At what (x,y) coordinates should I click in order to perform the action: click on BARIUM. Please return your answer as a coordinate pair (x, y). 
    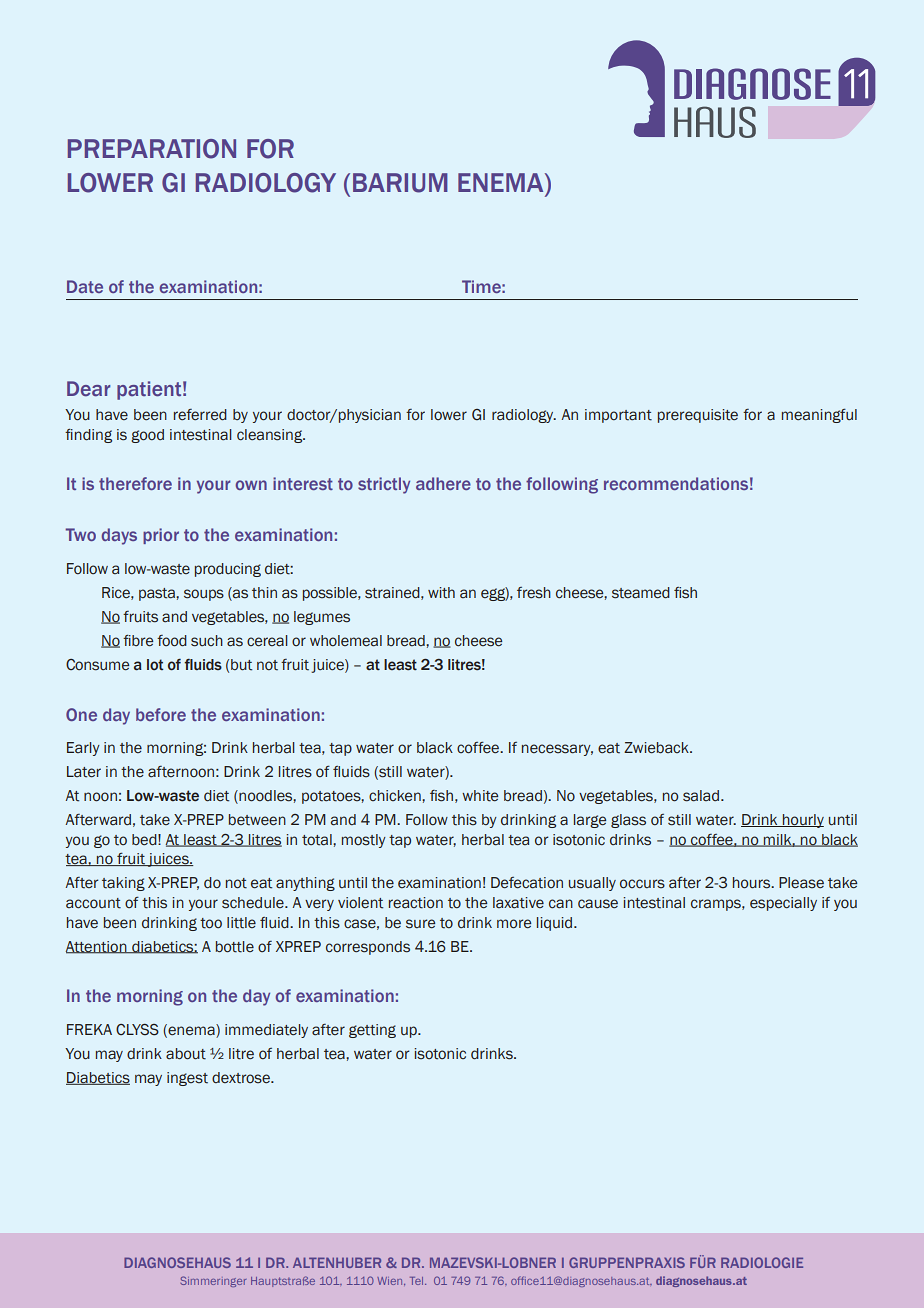
    Looking at the image, I should click on (400, 183).
